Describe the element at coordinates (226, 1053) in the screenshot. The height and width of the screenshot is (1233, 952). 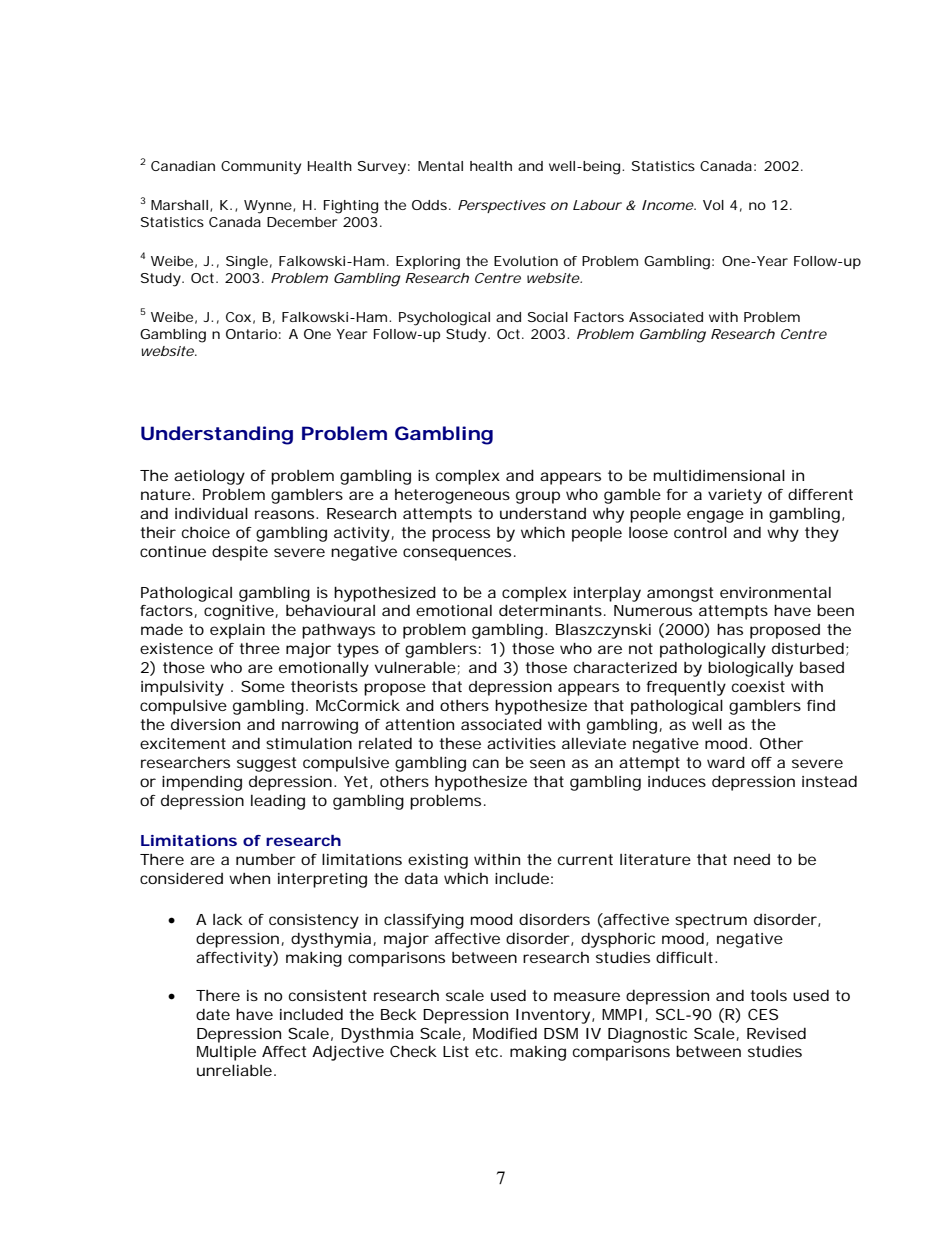
I see `Multiple` at that location.
